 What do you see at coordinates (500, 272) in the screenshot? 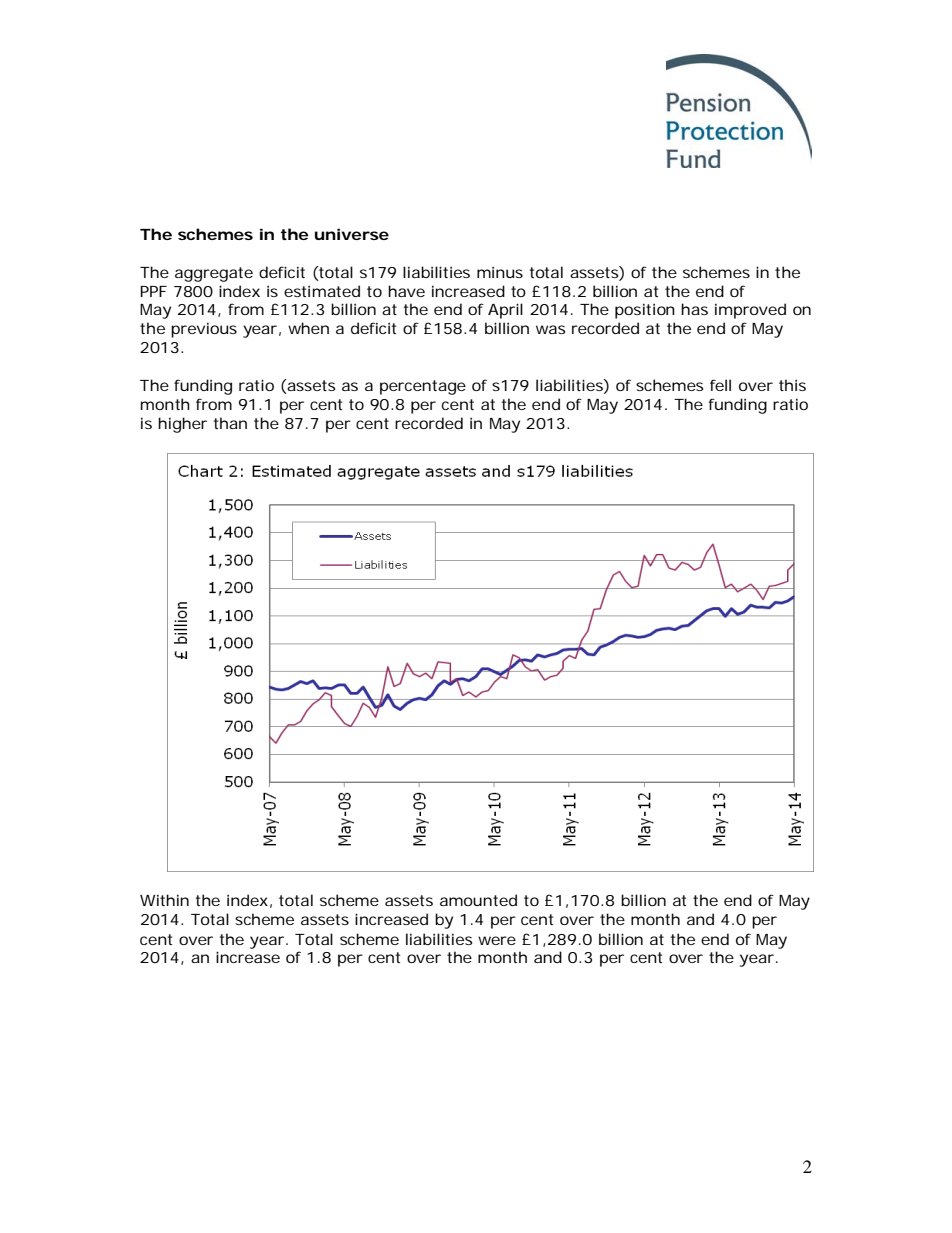
I see `minus` at bounding box center [500, 272].
